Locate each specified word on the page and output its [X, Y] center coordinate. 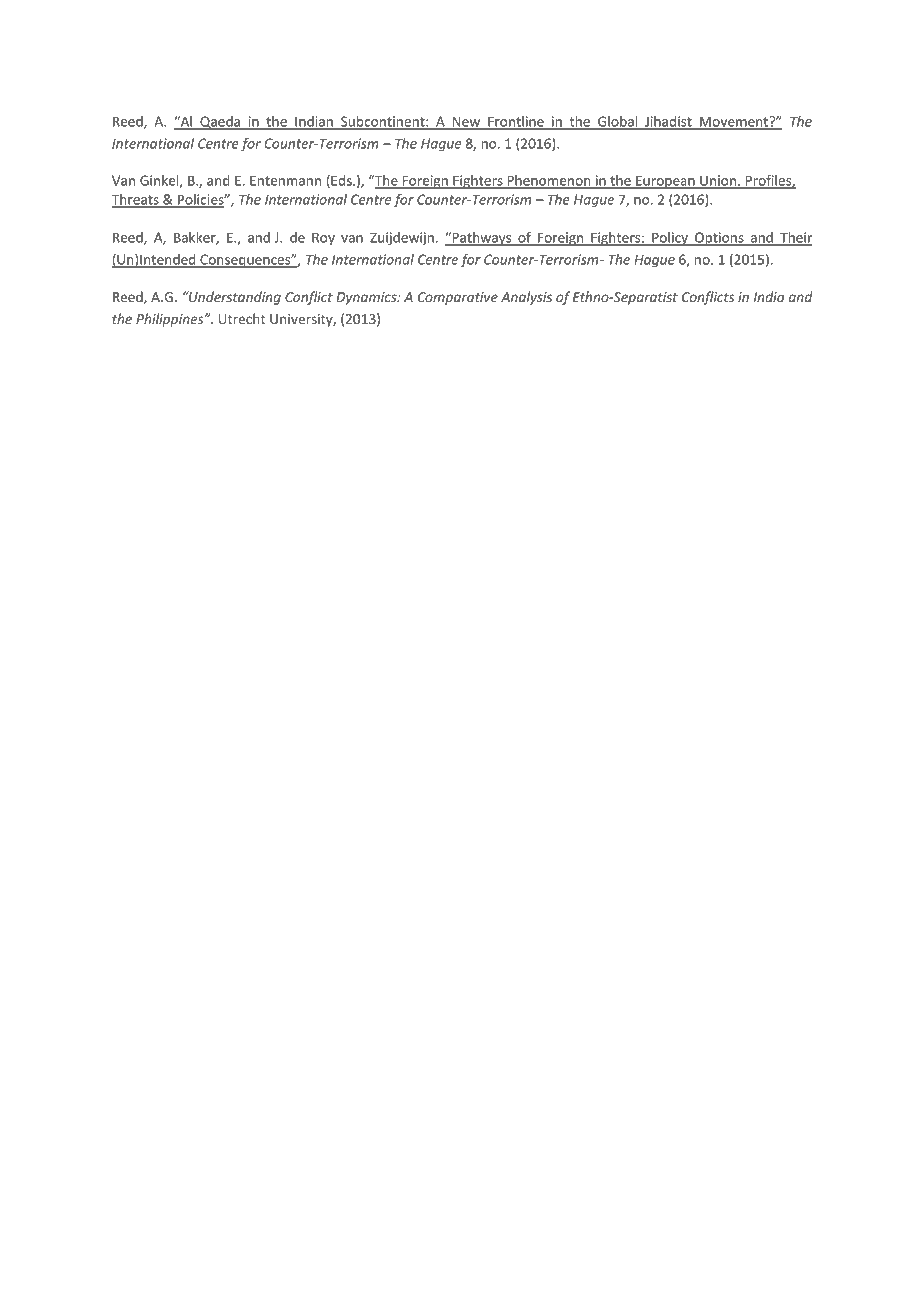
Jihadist [668, 122]
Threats [136, 200]
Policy [670, 239]
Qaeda [220, 123]
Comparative [458, 298]
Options [719, 239]
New [466, 122]
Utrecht [242, 318]
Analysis [526, 298]
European [665, 182]
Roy [323, 239]
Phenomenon [549, 181]
